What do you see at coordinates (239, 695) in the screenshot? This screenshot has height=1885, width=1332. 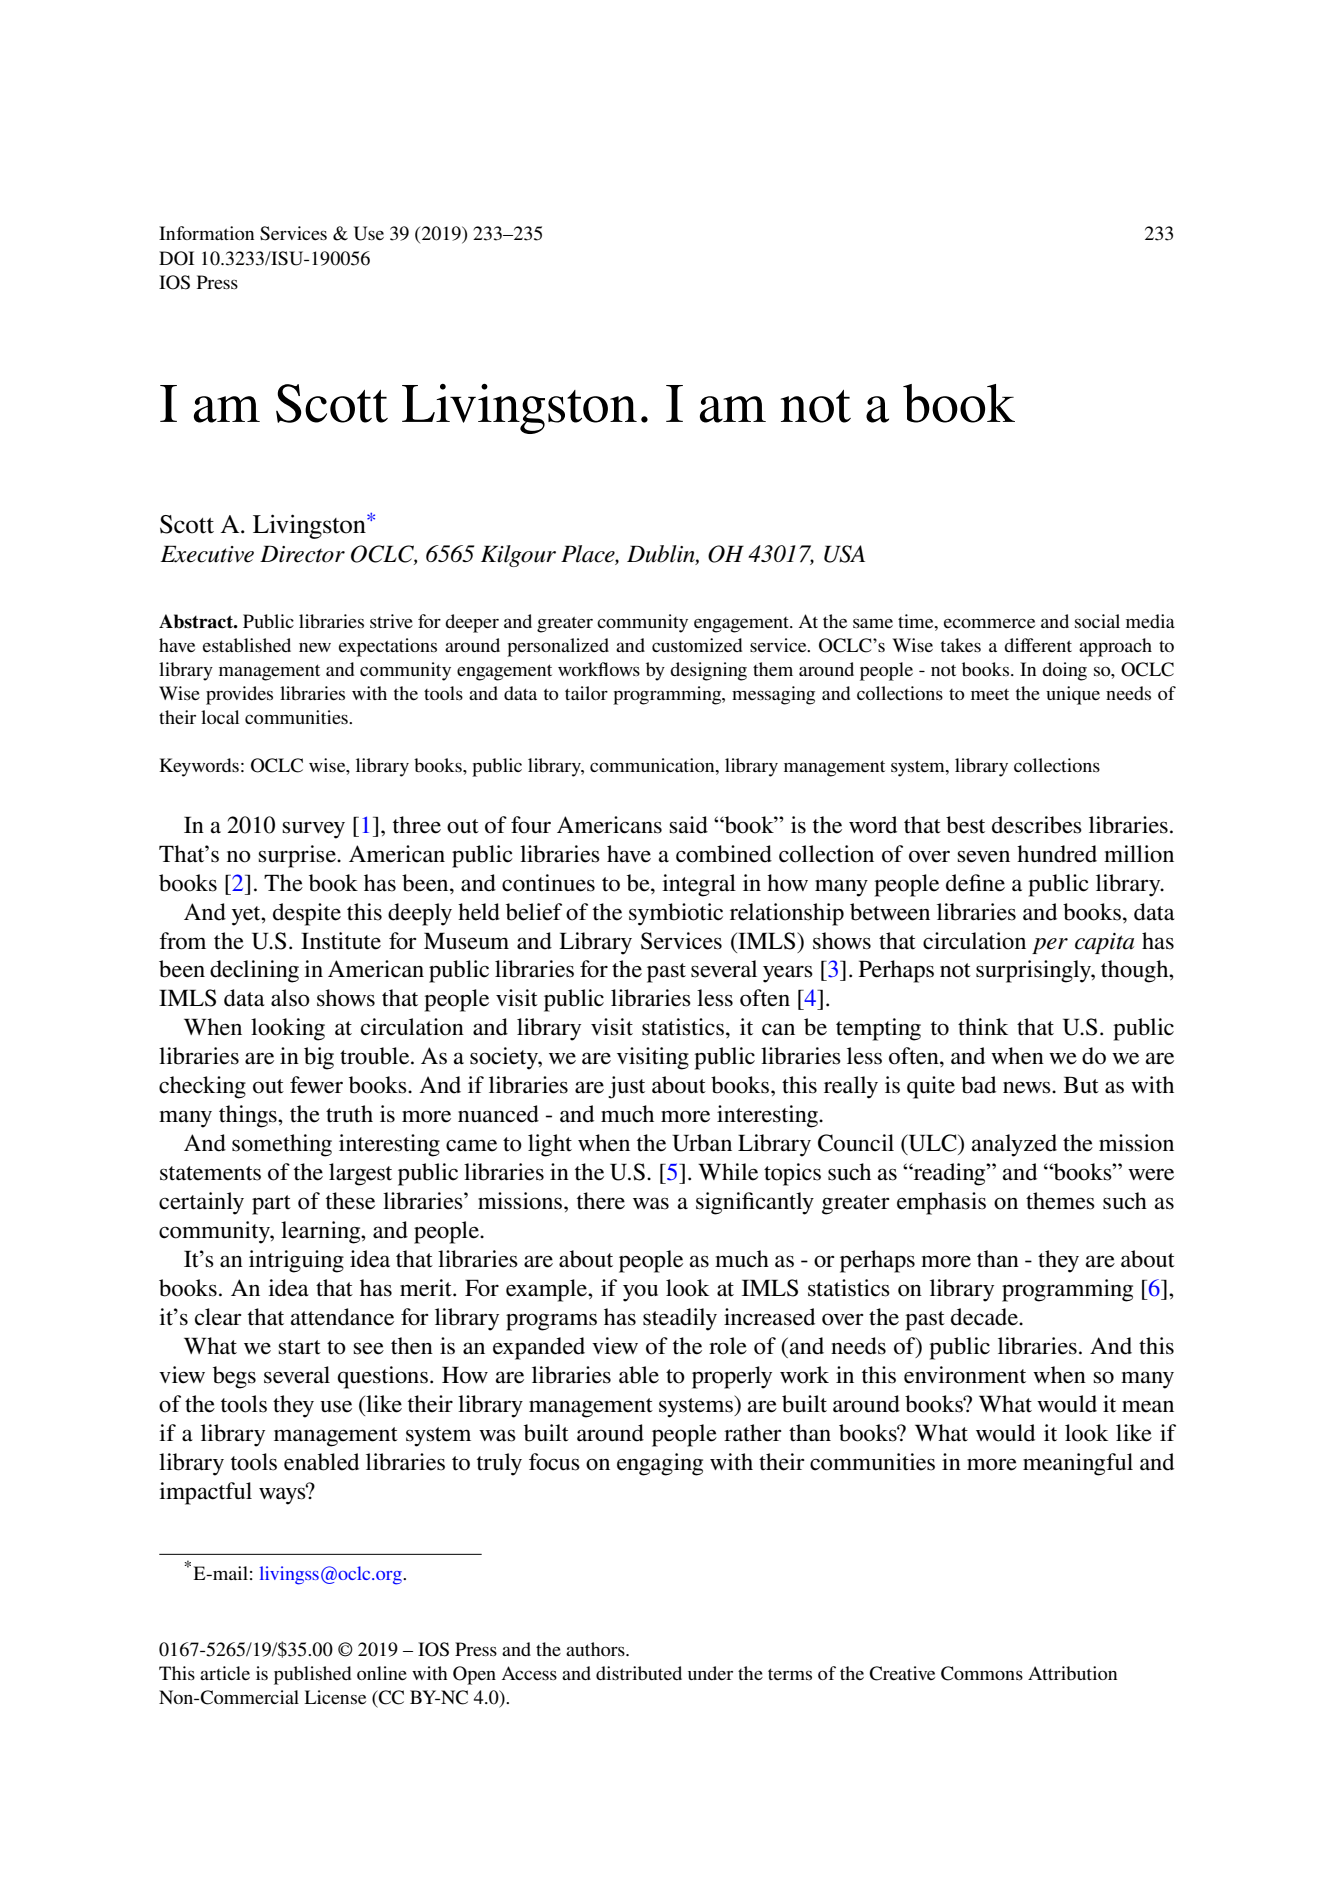 I see `provides` at bounding box center [239, 695].
